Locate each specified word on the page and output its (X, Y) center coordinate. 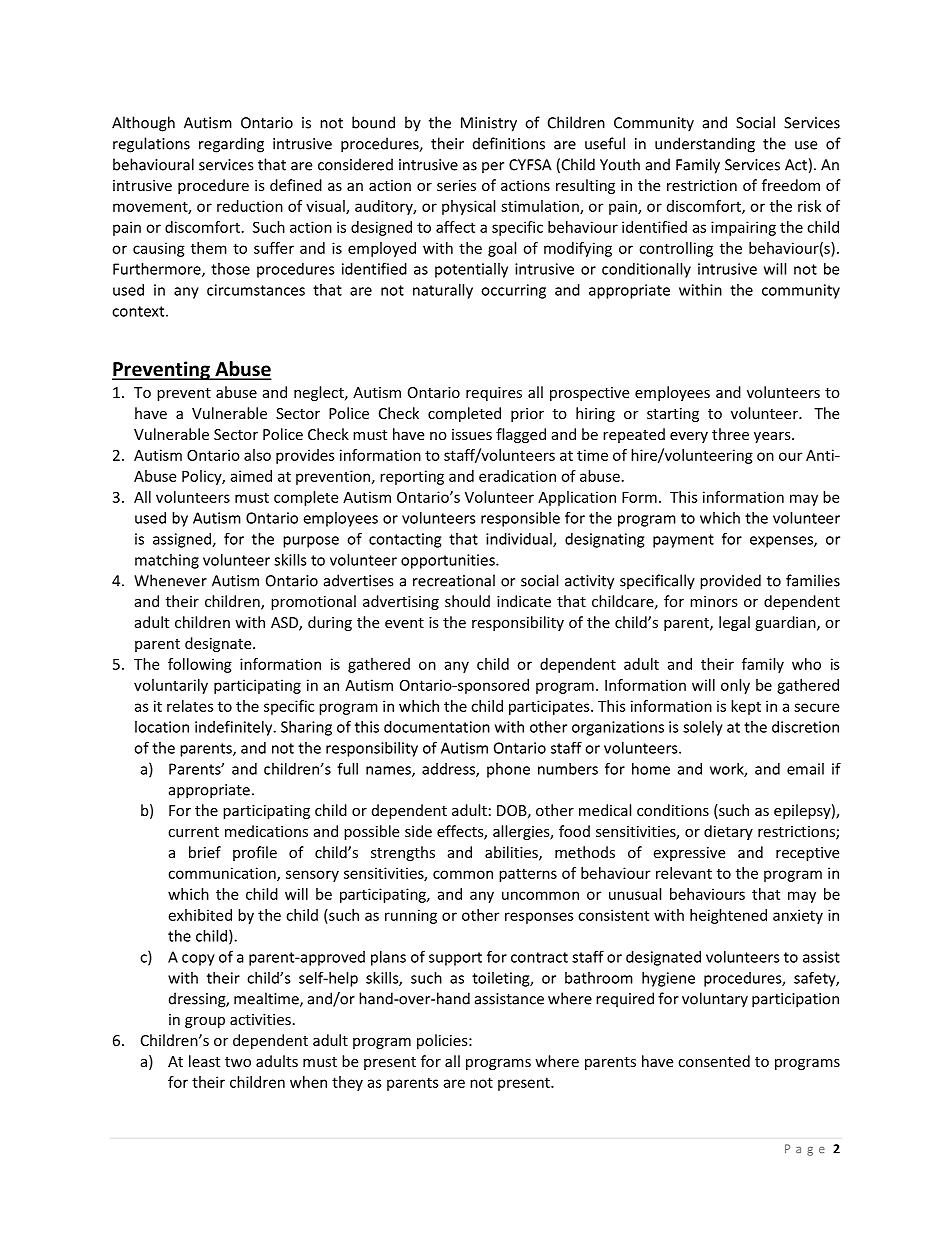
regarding (231, 145)
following (200, 665)
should (467, 601)
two (238, 1062)
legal (734, 623)
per (493, 168)
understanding (705, 145)
